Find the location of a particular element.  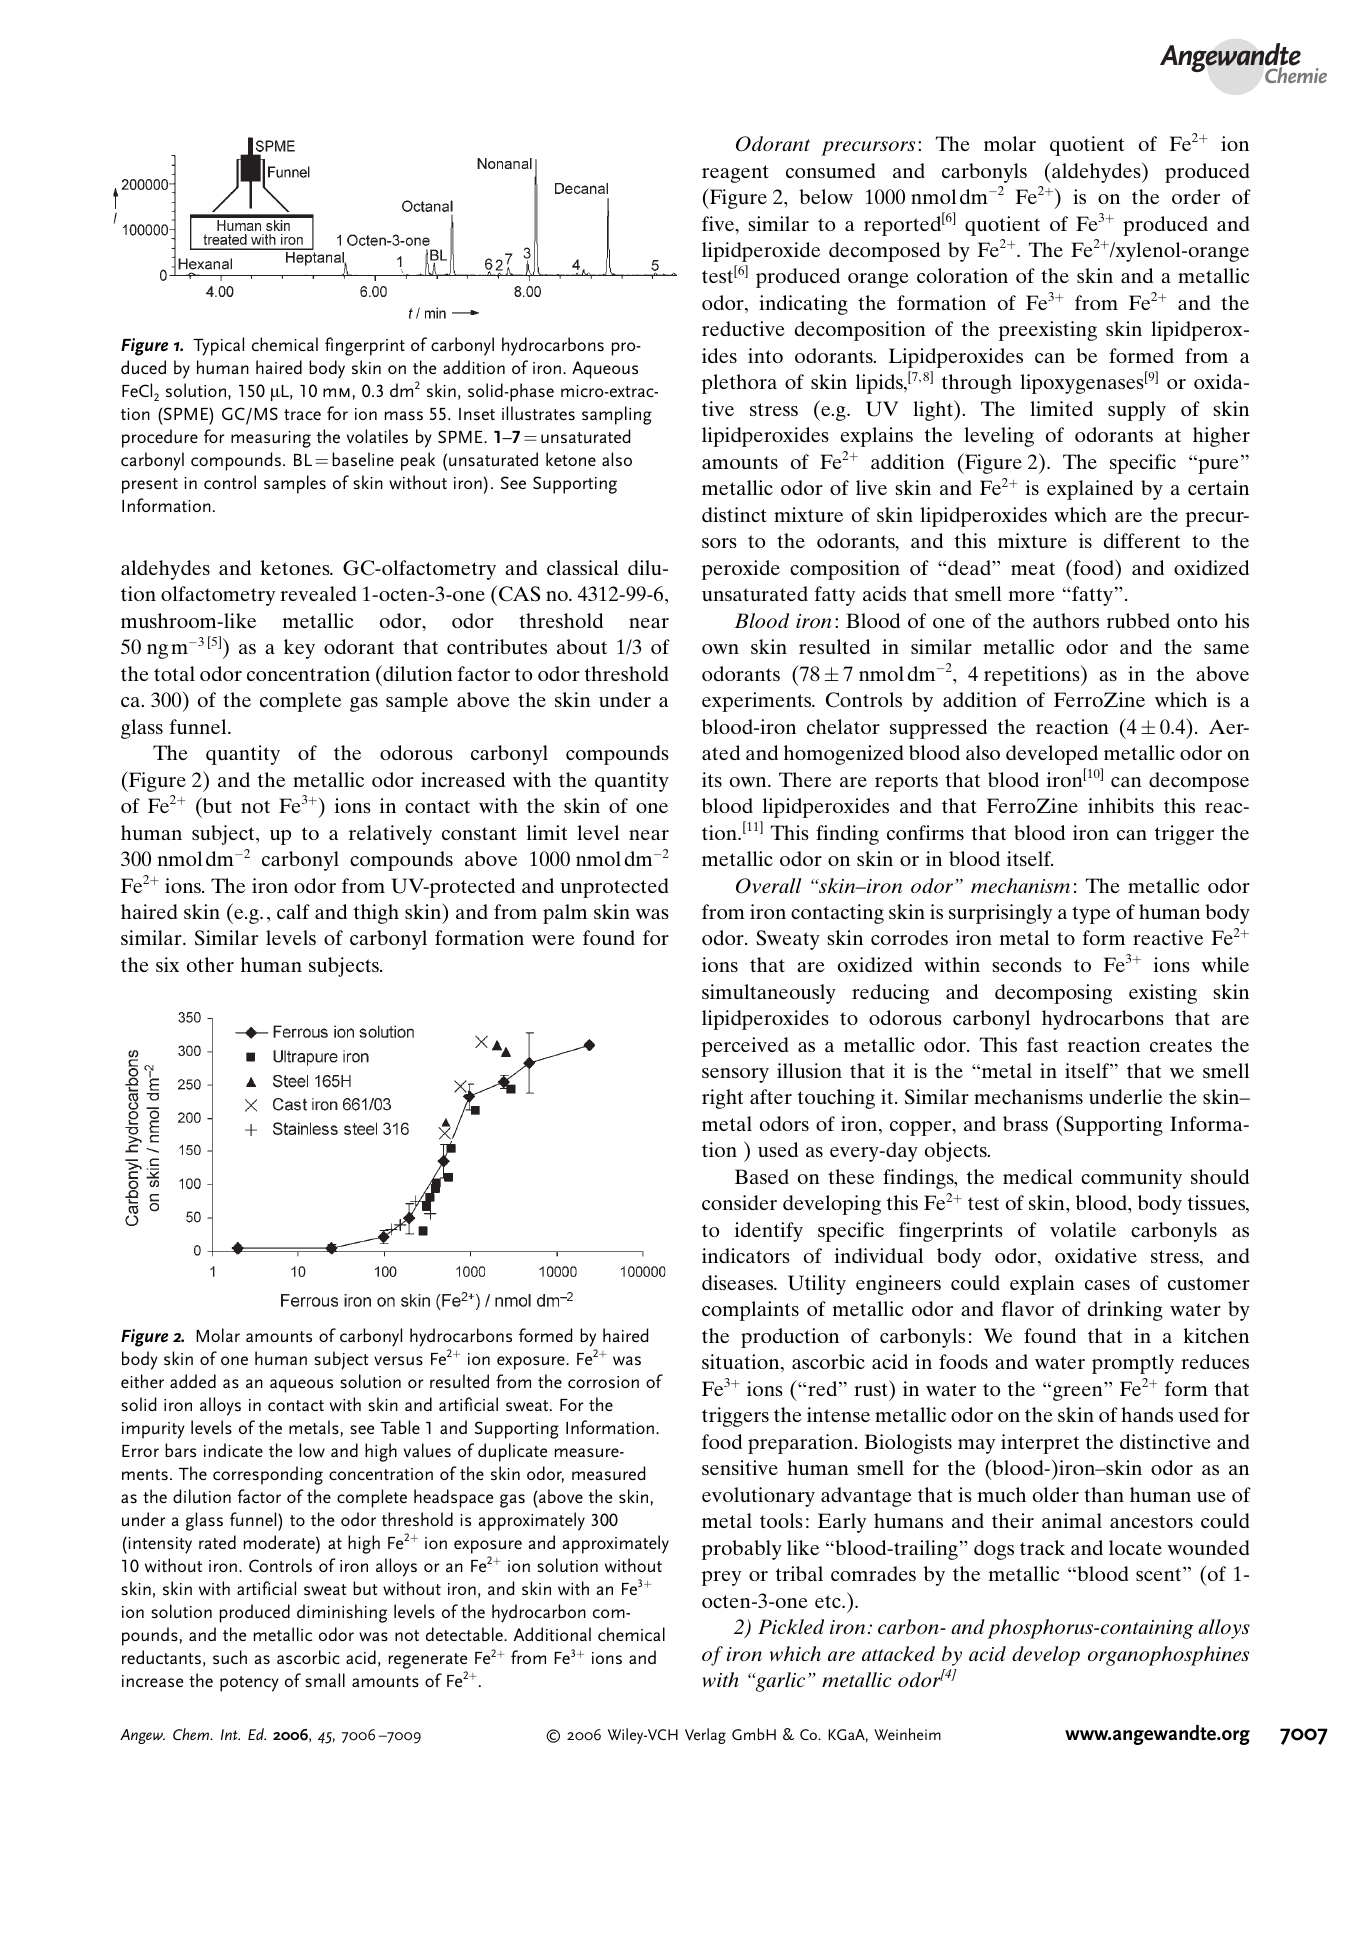

drinking is located at coordinates (1125, 1311).
